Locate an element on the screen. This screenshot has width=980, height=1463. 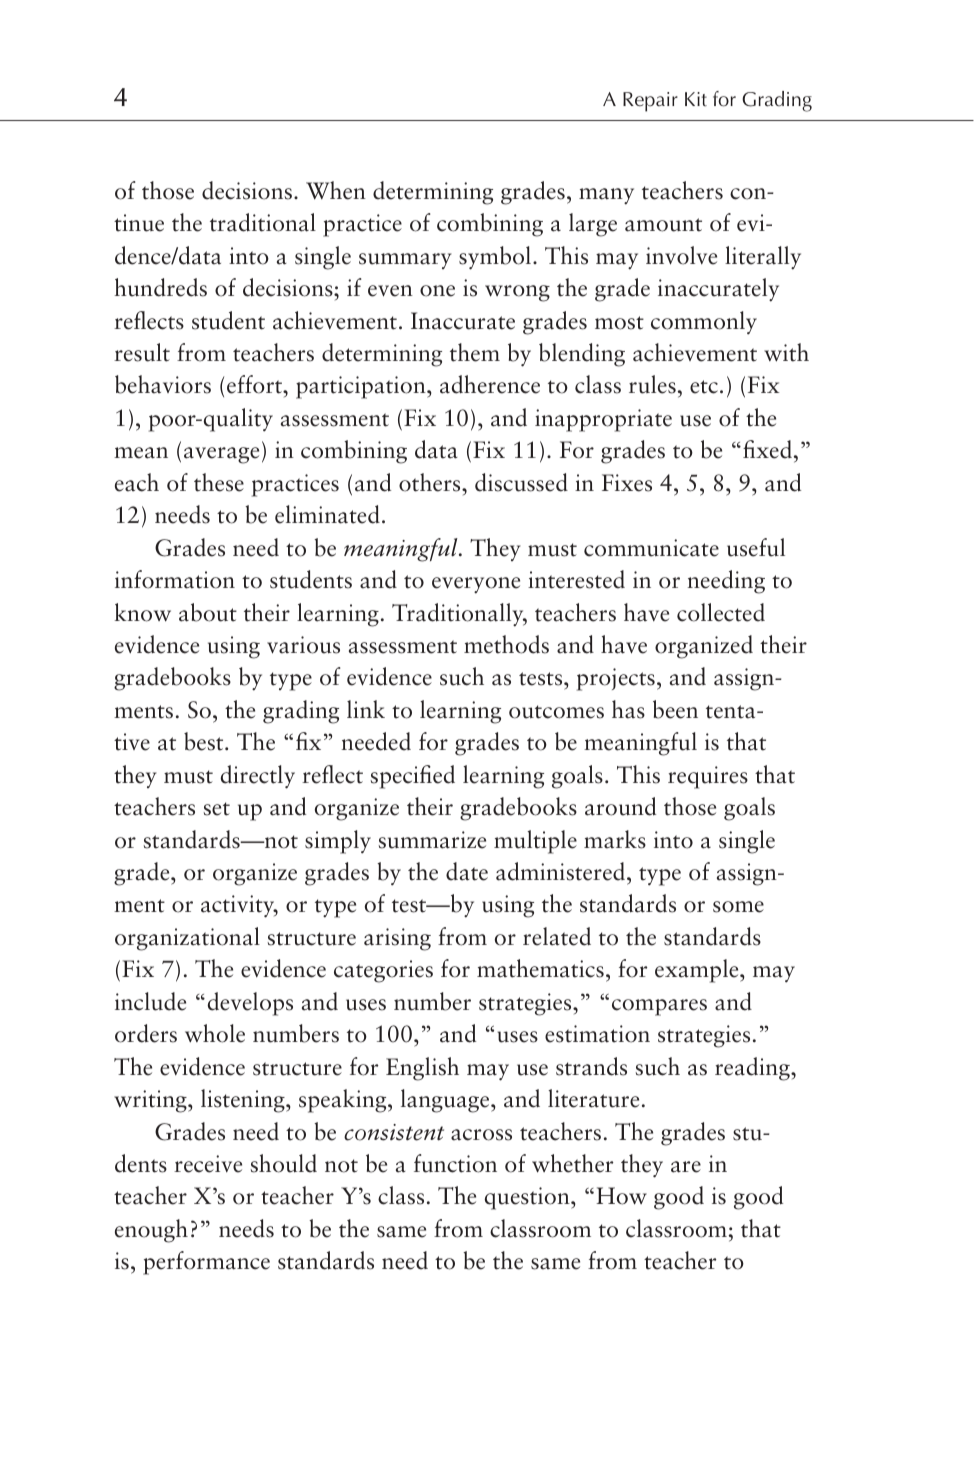
When is located at coordinates (336, 190).
